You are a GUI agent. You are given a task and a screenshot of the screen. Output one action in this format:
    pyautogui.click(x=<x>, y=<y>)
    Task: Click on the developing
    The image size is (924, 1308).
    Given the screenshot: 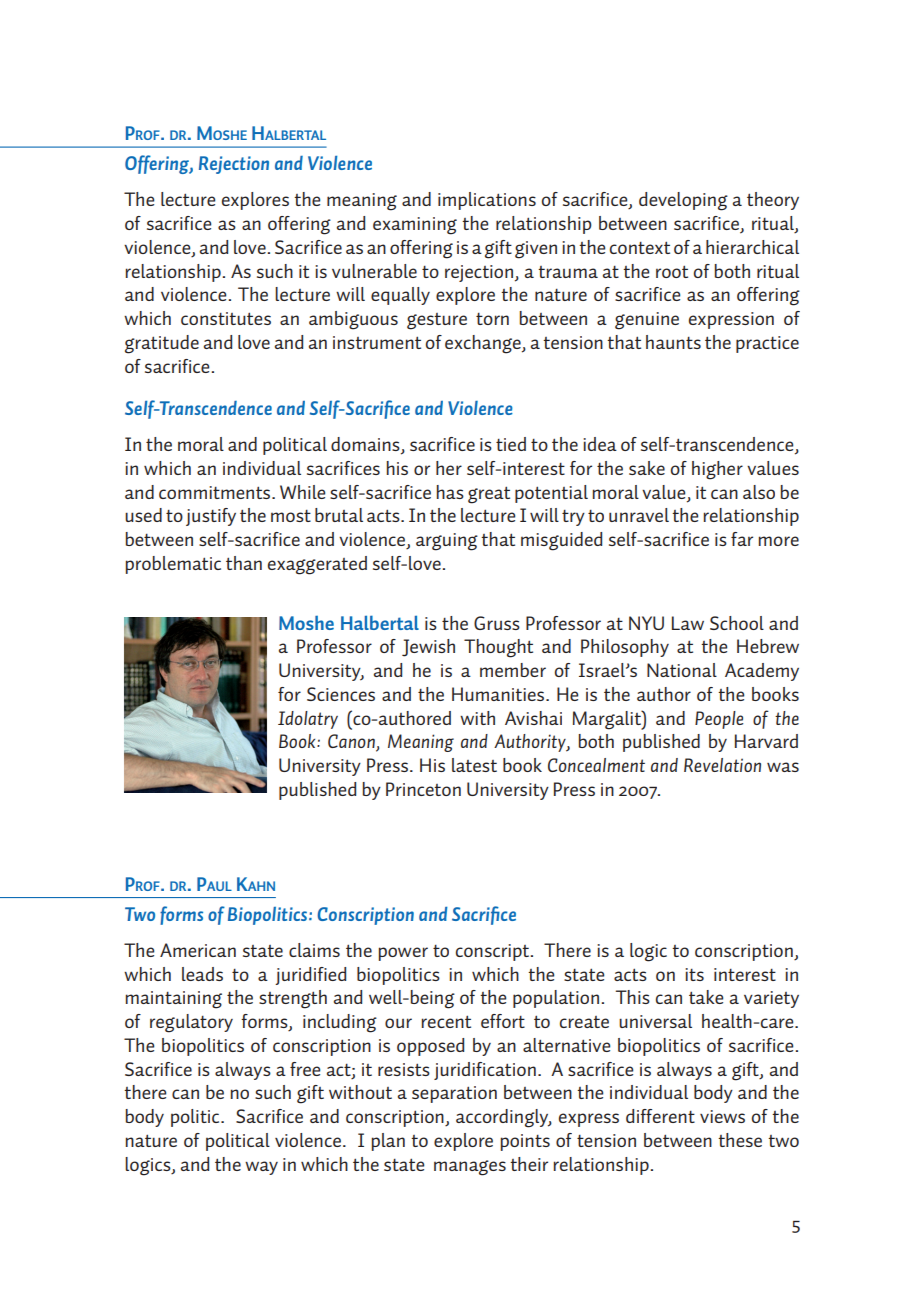 What is the action you would take?
    pyautogui.click(x=683, y=201)
